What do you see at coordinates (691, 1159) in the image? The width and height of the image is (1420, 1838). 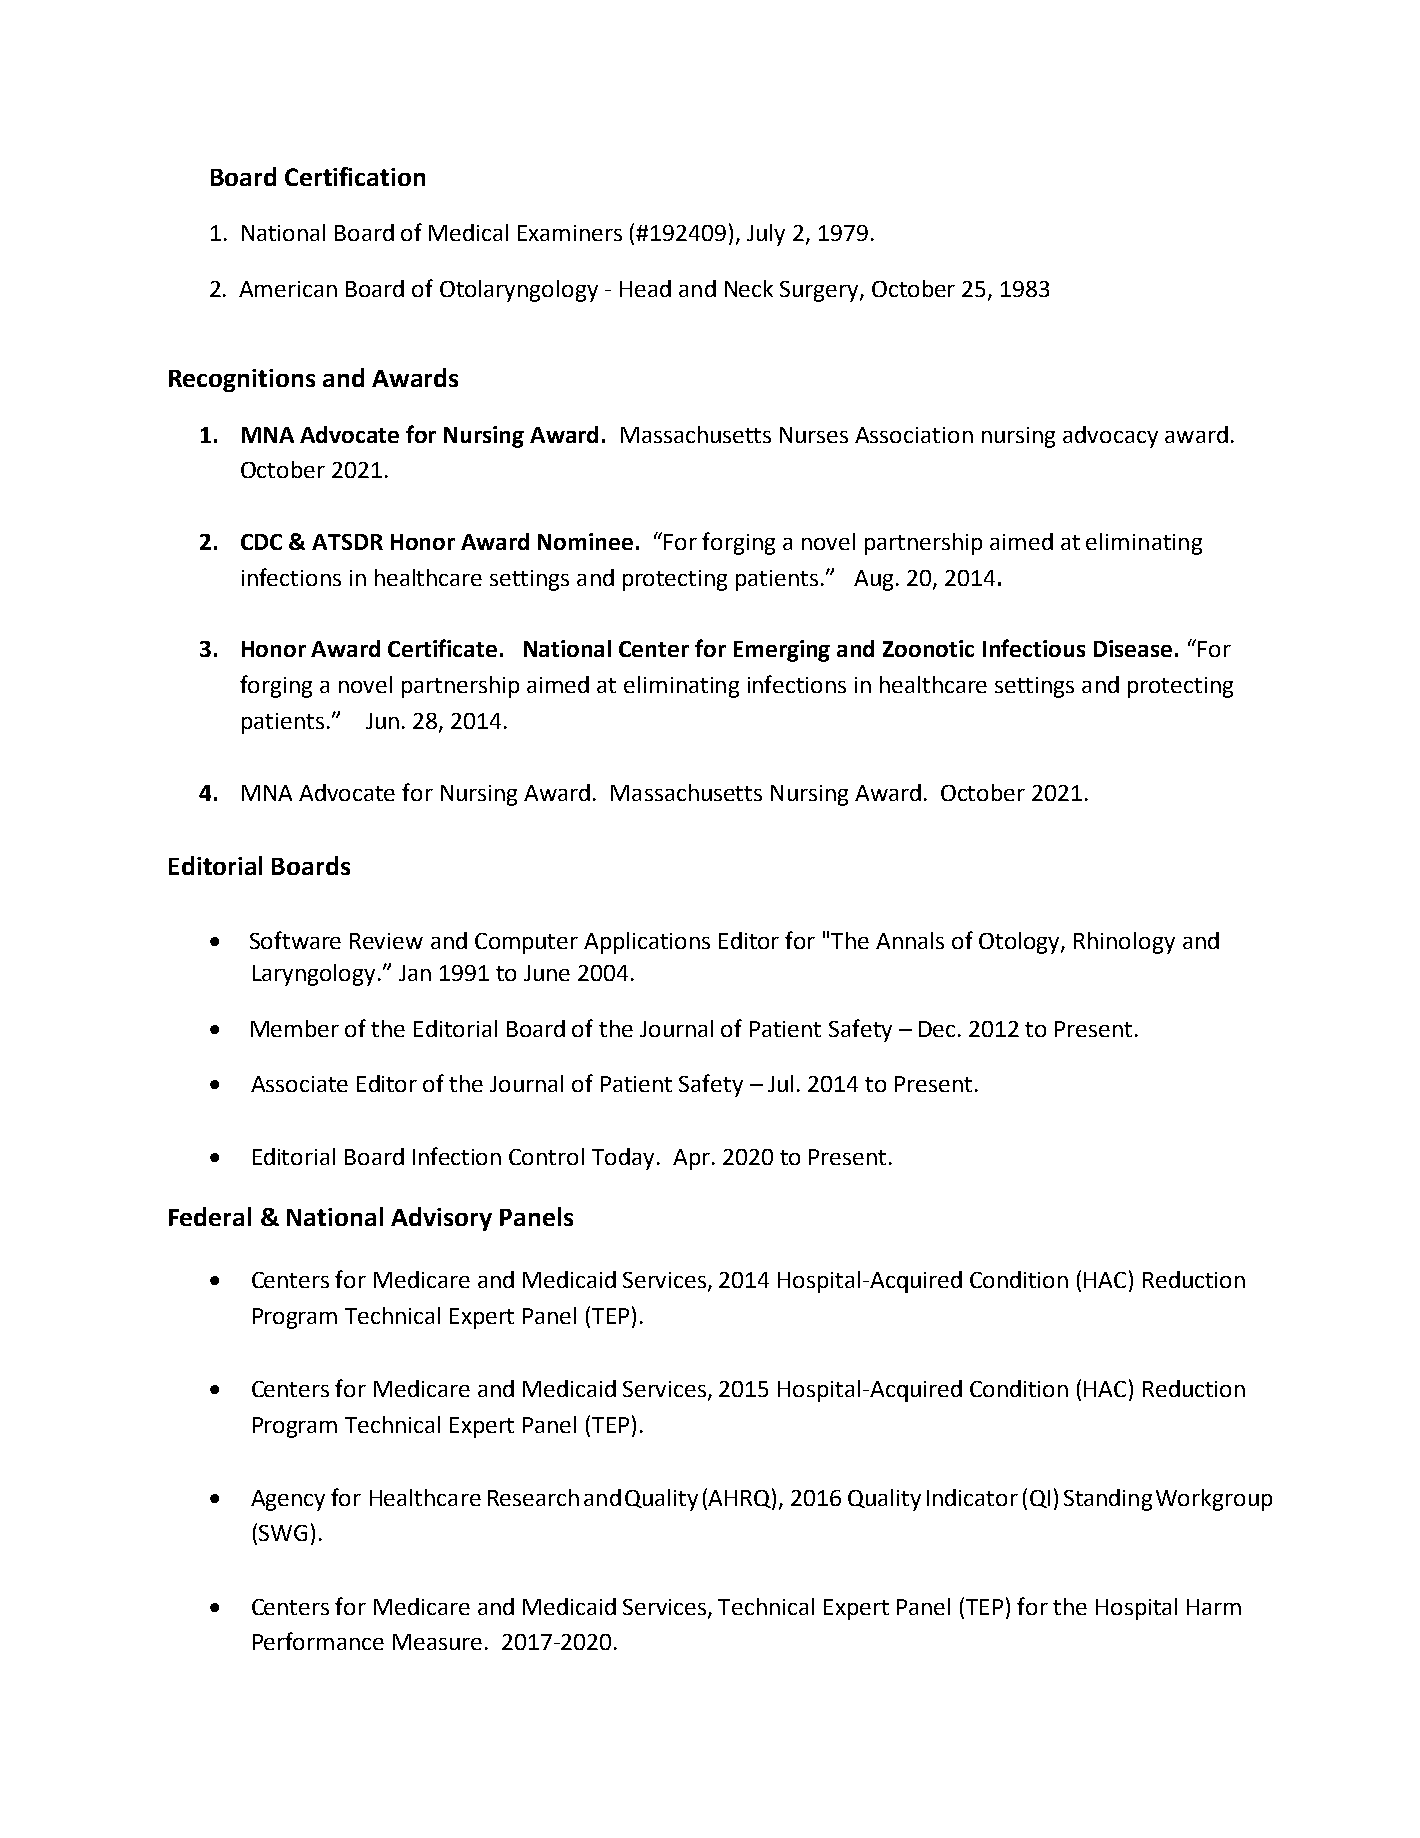 I see `Apr` at bounding box center [691, 1159].
